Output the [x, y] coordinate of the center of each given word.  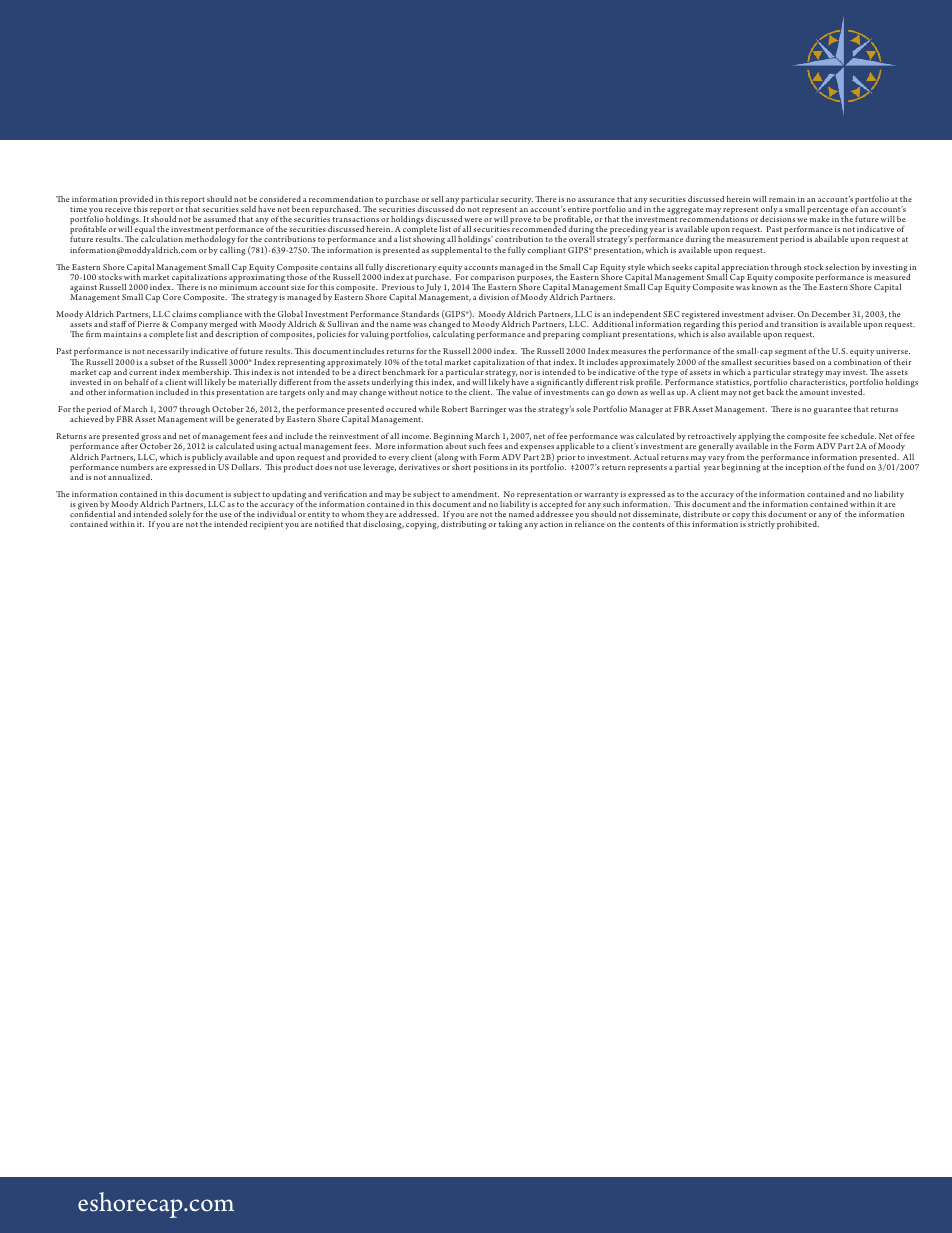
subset [162, 362]
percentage [827, 212]
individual [276, 514]
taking [510, 525]
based [803, 362]
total [433, 362]
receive [118, 209]
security [517, 200]
